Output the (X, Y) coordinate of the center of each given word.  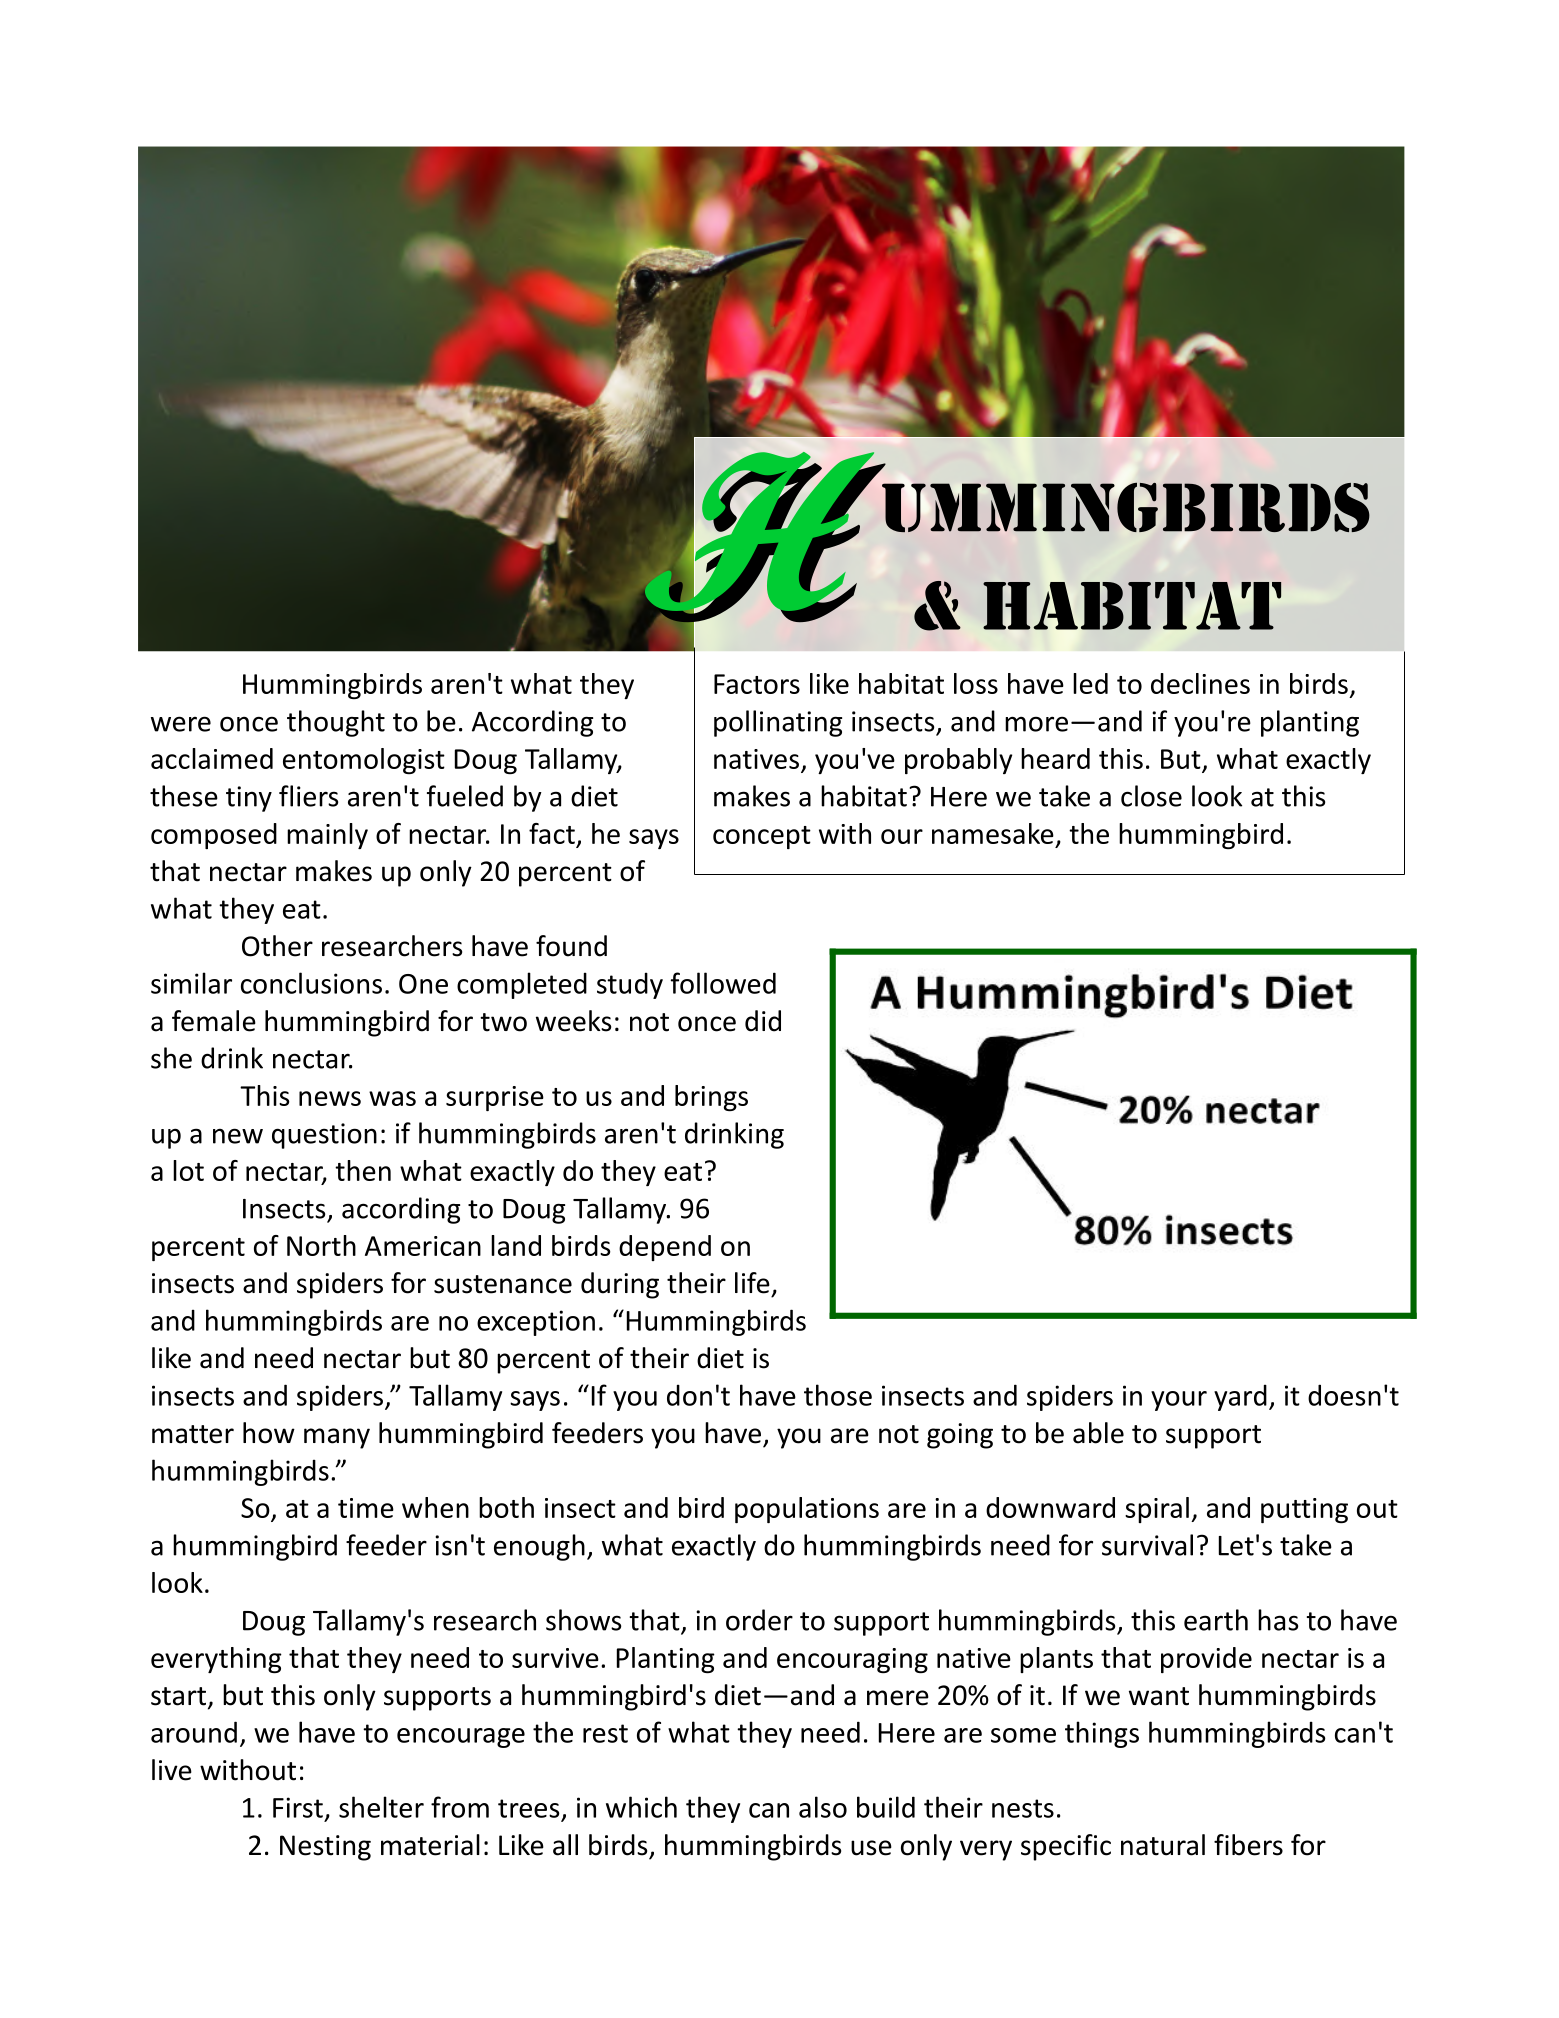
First (298, 1807)
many (337, 1438)
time (366, 1508)
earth (1216, 1620)
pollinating (778, 723)
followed (723, 983)
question (324, 1136)
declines (1200, 683)
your (1179, 1401)
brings (711, 1098)
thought (336, 723)
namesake (993, 833)
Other (277, 946)
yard (1240, 1397)
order (759, 1620)
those (838, 1395)
